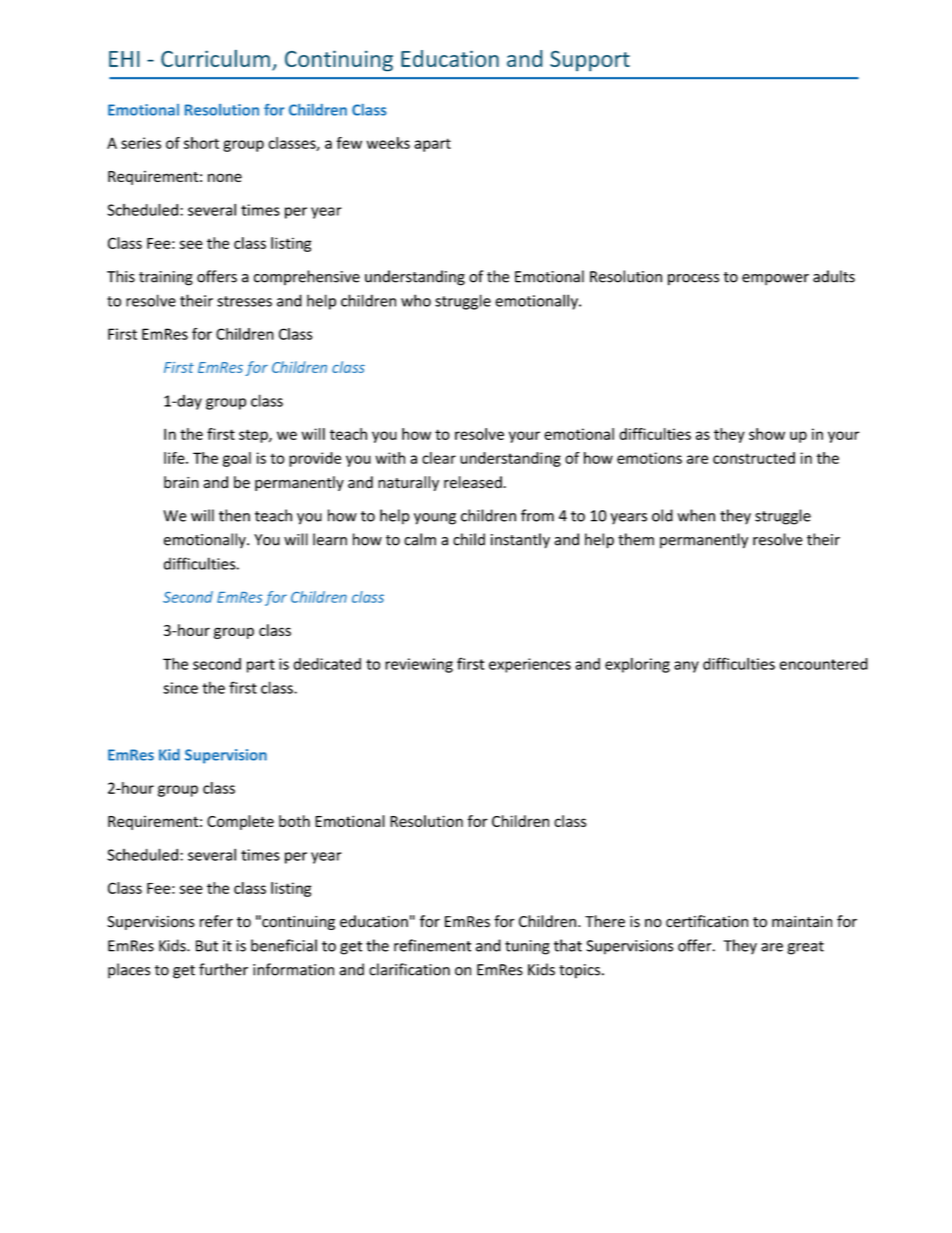  Describe the element at coordinates (686, 667) in the page. I see `any` at that location.
